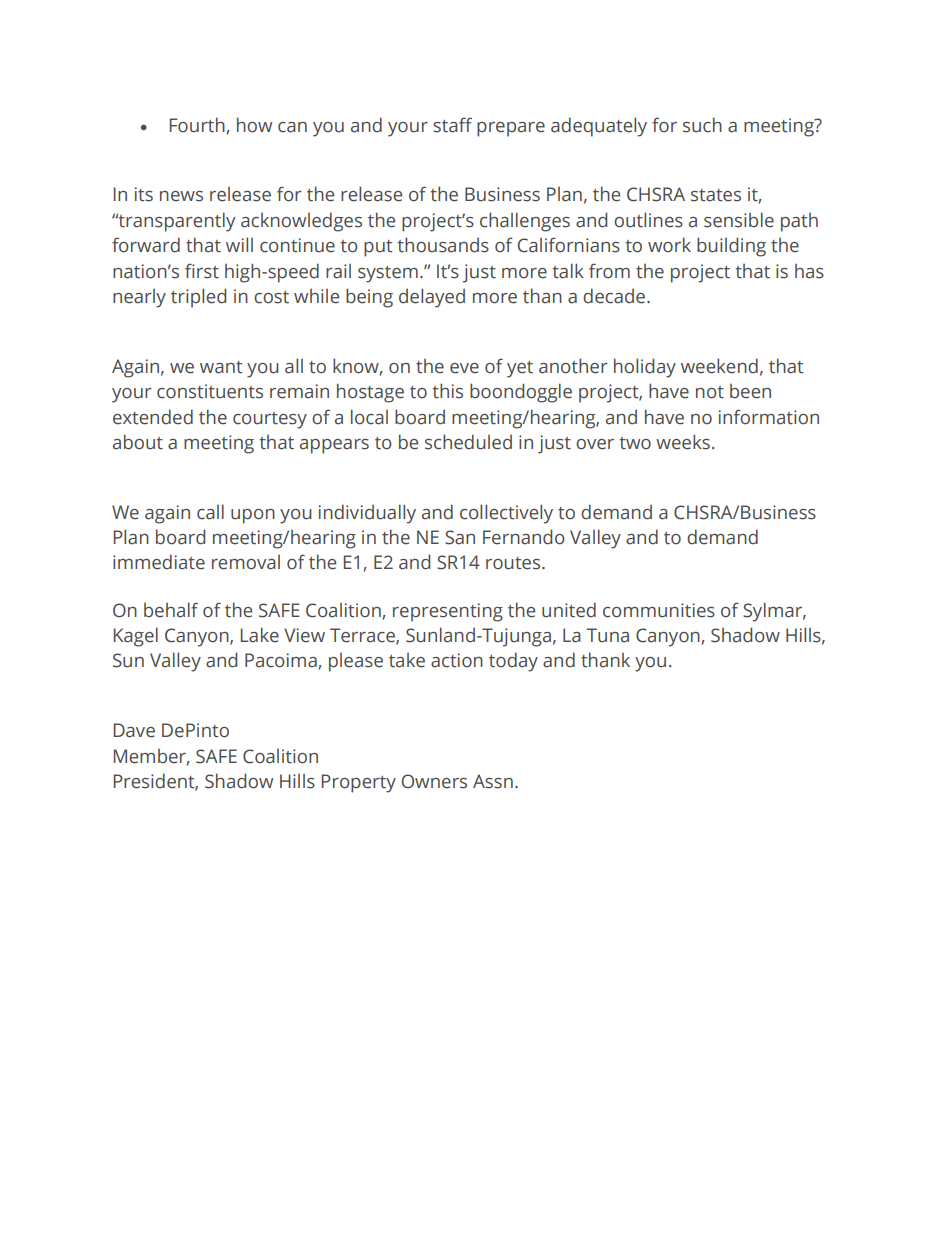 The width and height of the screenshot is (952, 1233). What do you see at coordinates (464, 368) in the screenshot?
I see `eve` at bounding box center [464, 368].
